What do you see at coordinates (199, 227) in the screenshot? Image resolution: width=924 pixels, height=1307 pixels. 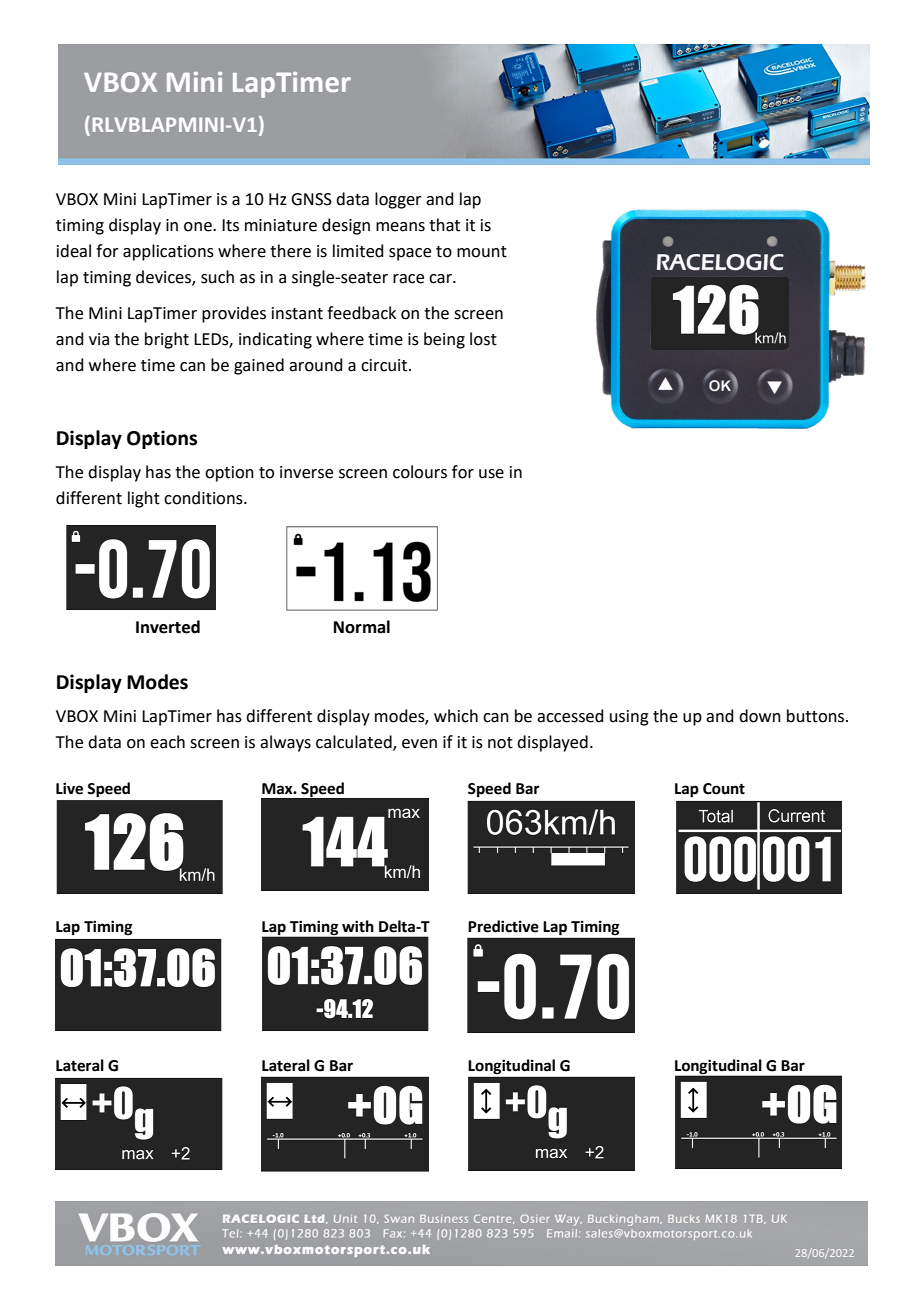 I see `one` at bounding box center [199, 227].
